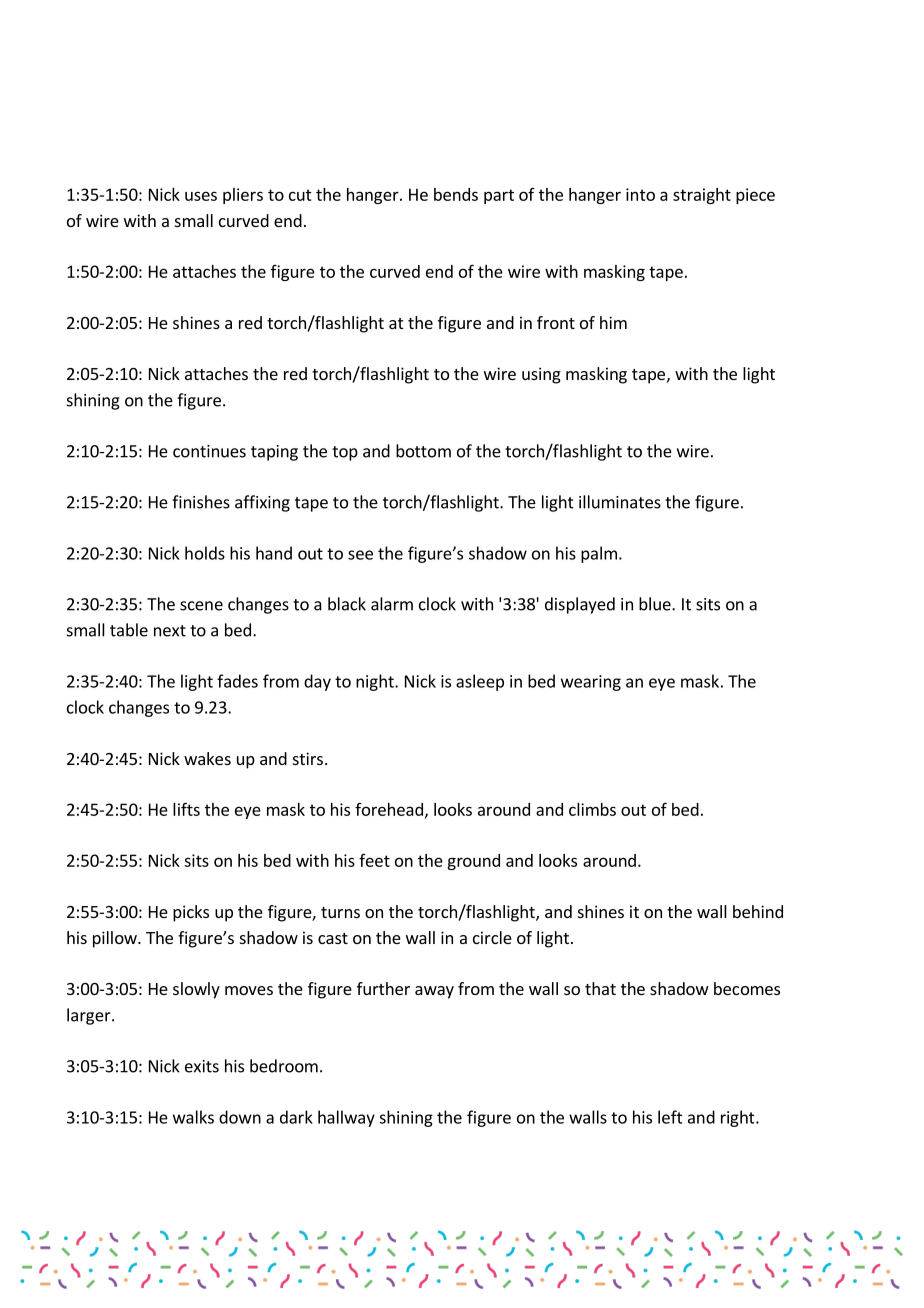 This document has width=924, height=1308. What do you see at coordinates (620, 502) in the document?
I see `illuminates` at bounding box center [620, 502].
